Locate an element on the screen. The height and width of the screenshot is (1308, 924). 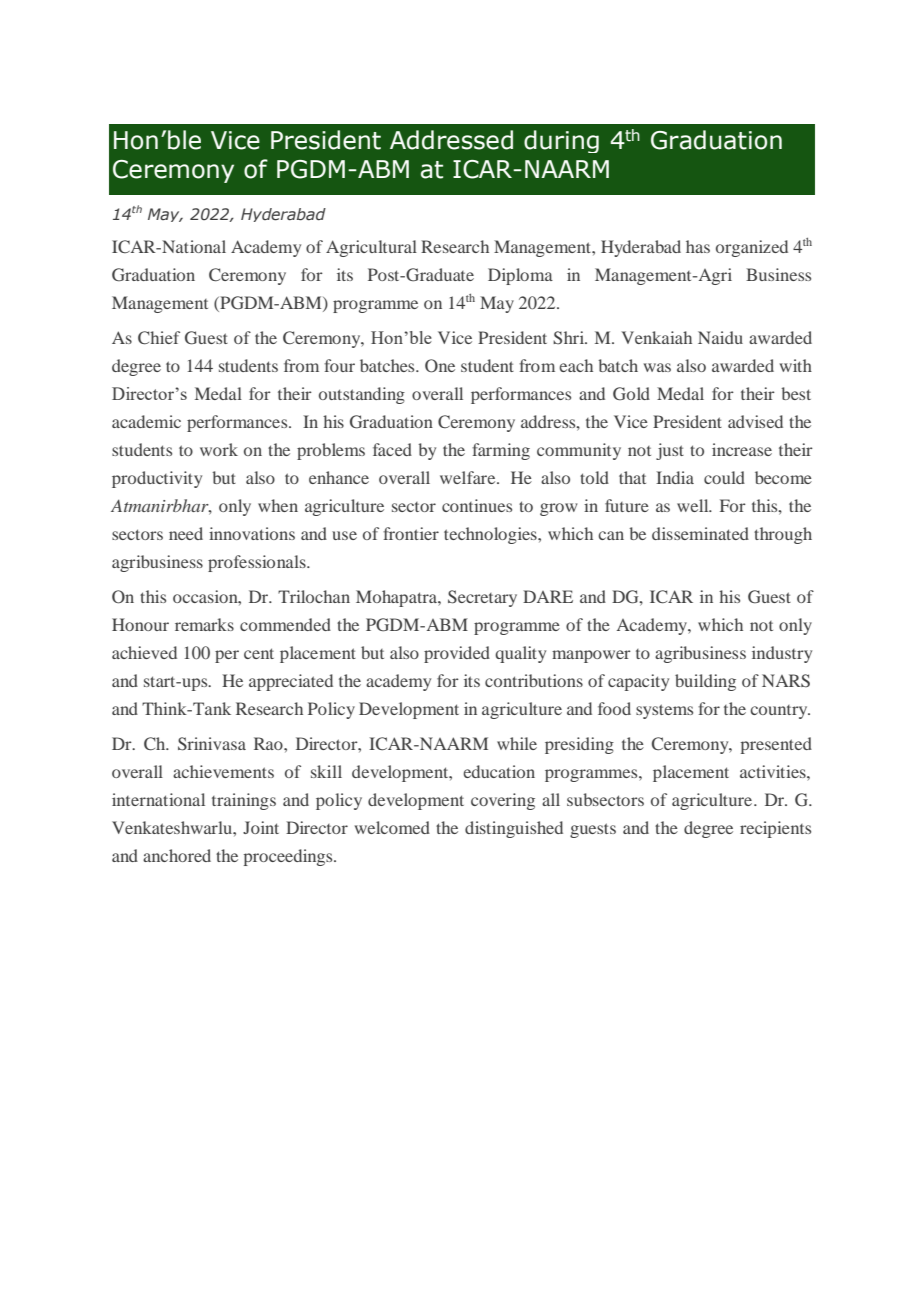
Joint is located at coordinates (261, 827).
